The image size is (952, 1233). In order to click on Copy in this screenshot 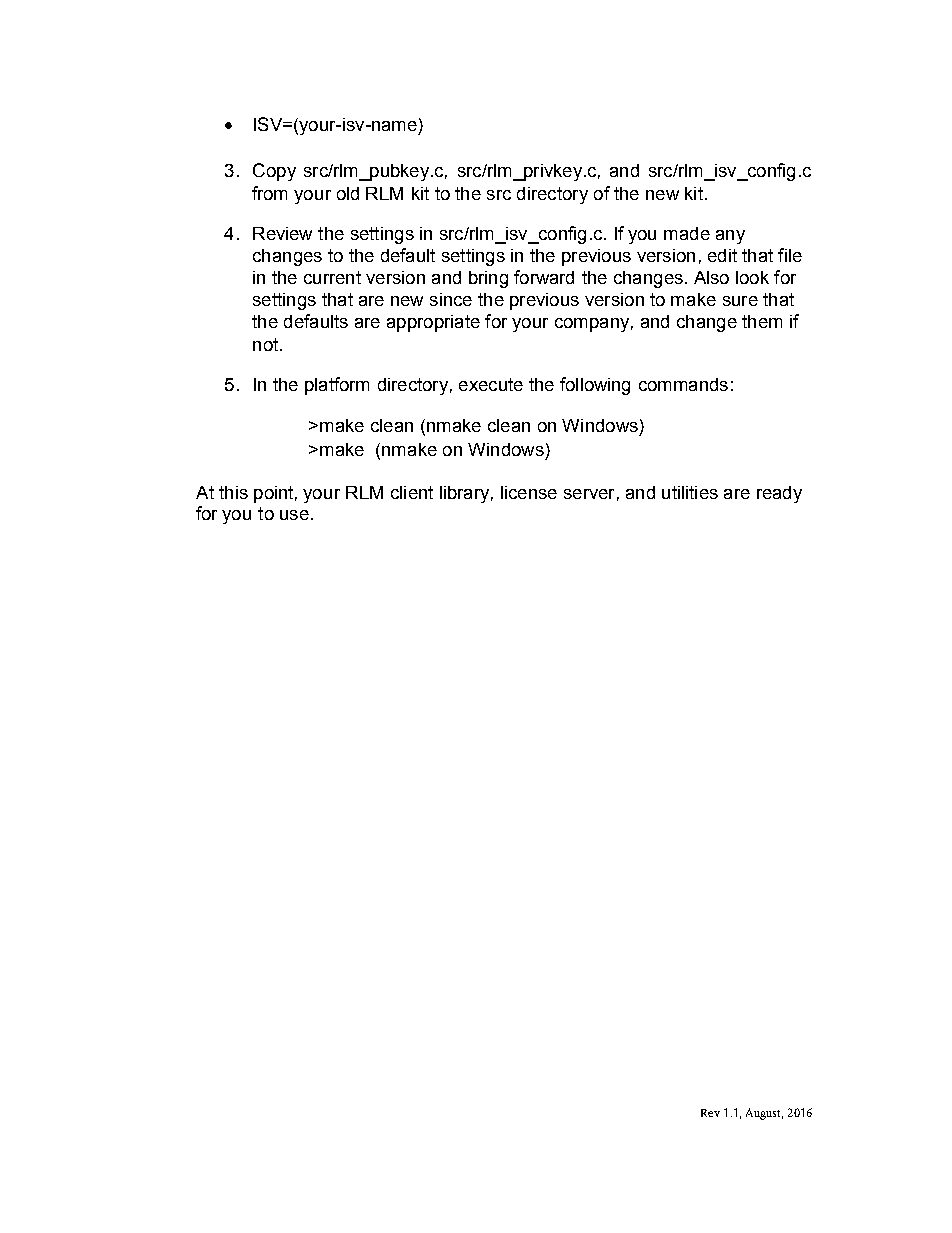, I will do `click(274, 172)`.
